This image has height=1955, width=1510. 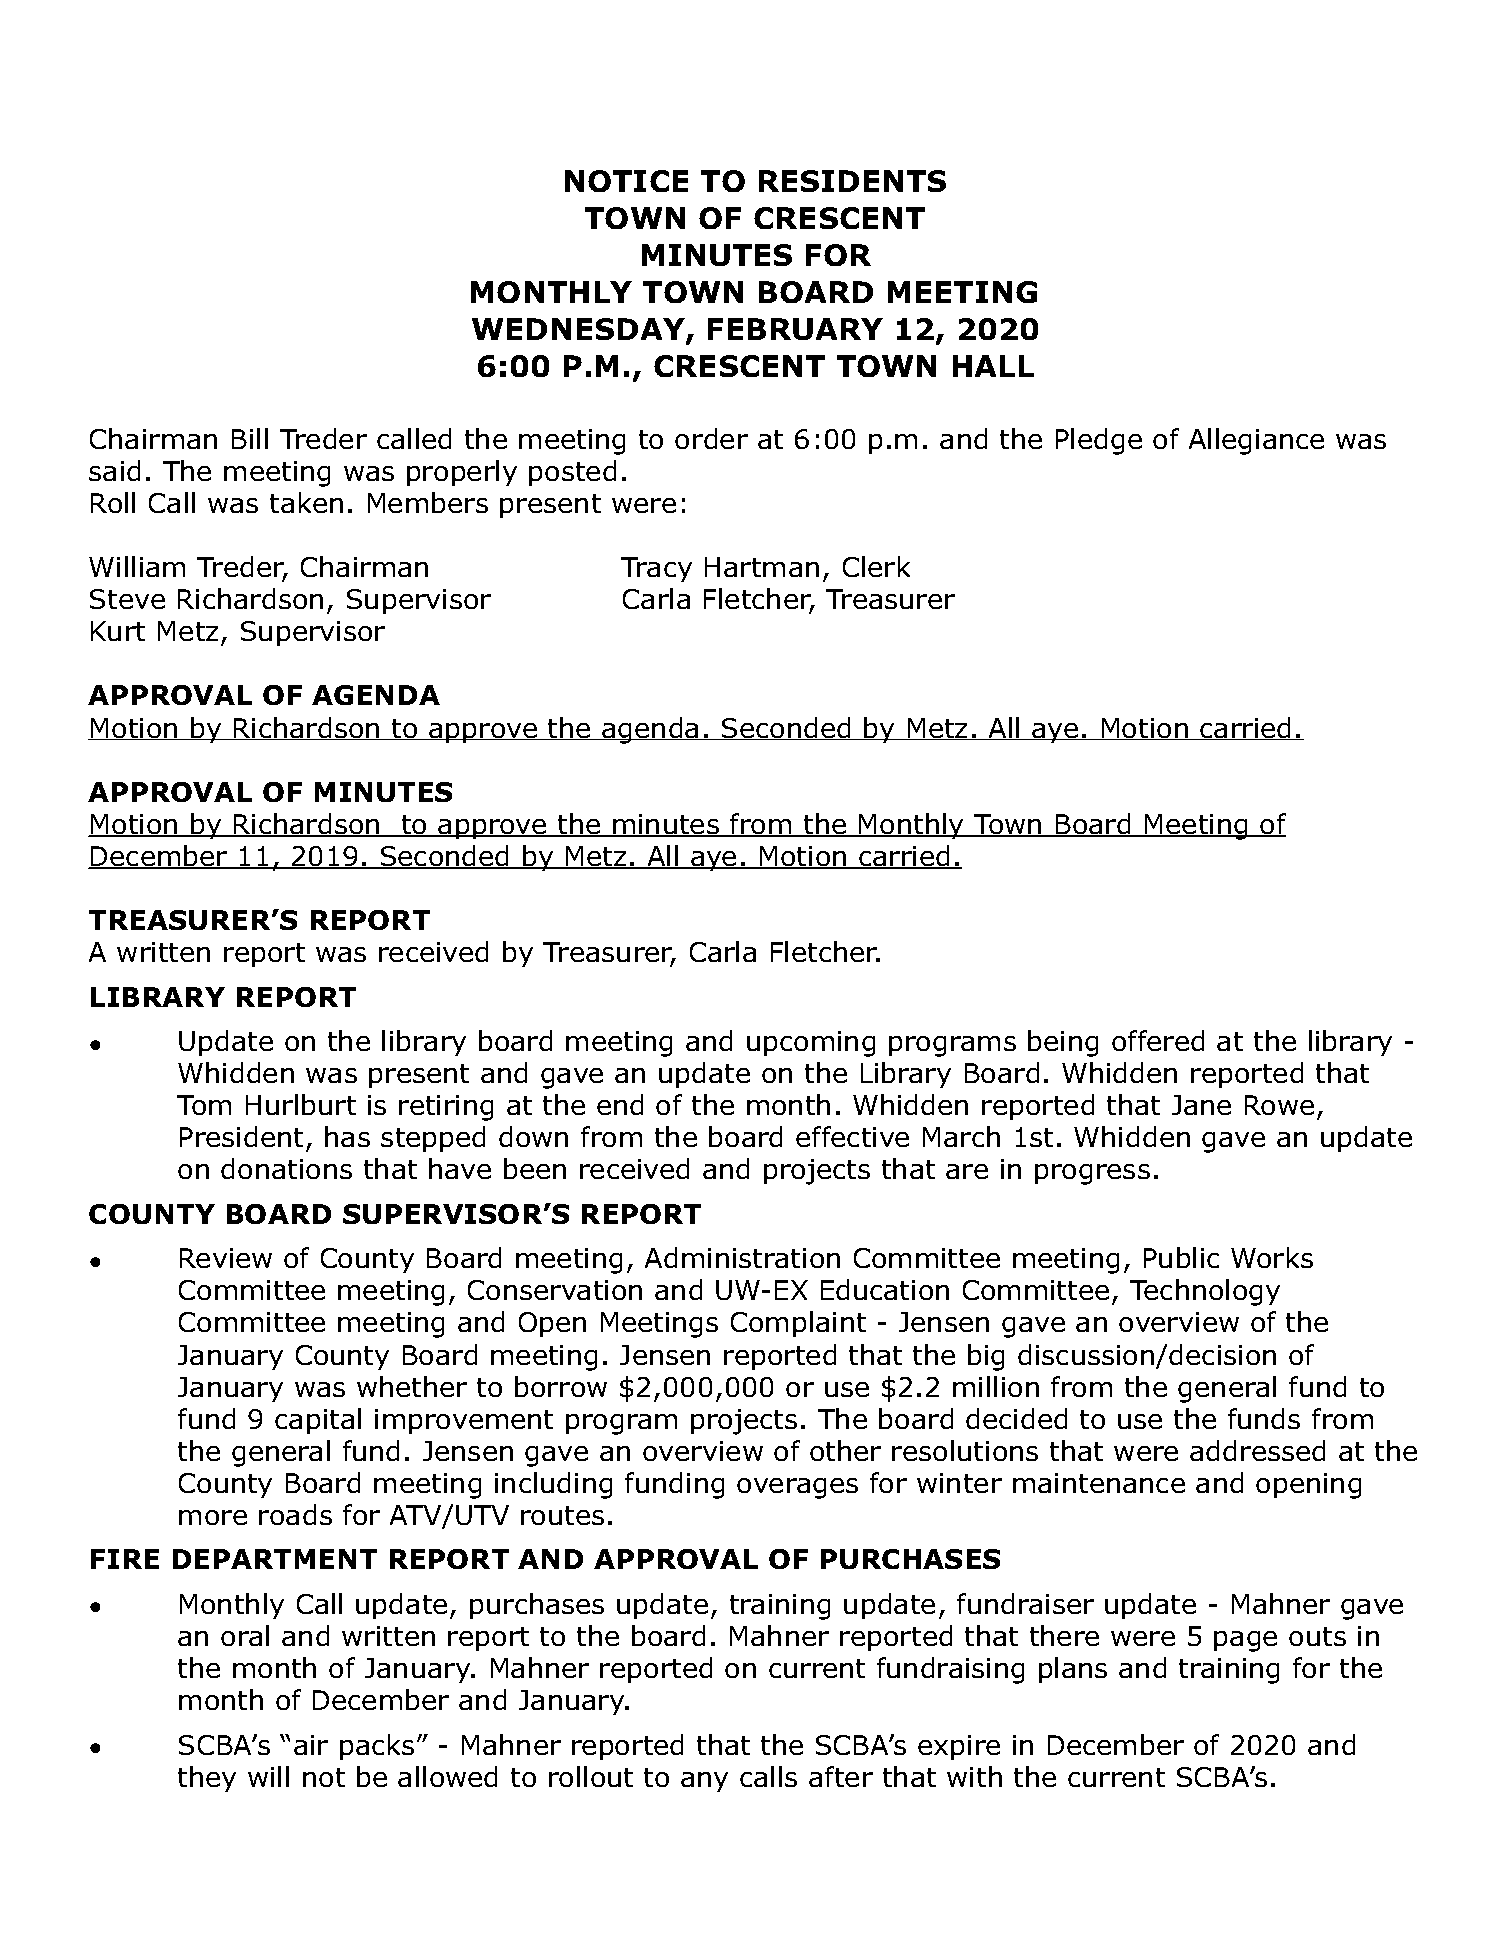 I want to click on offered, so click(x=1158, y=1040).
